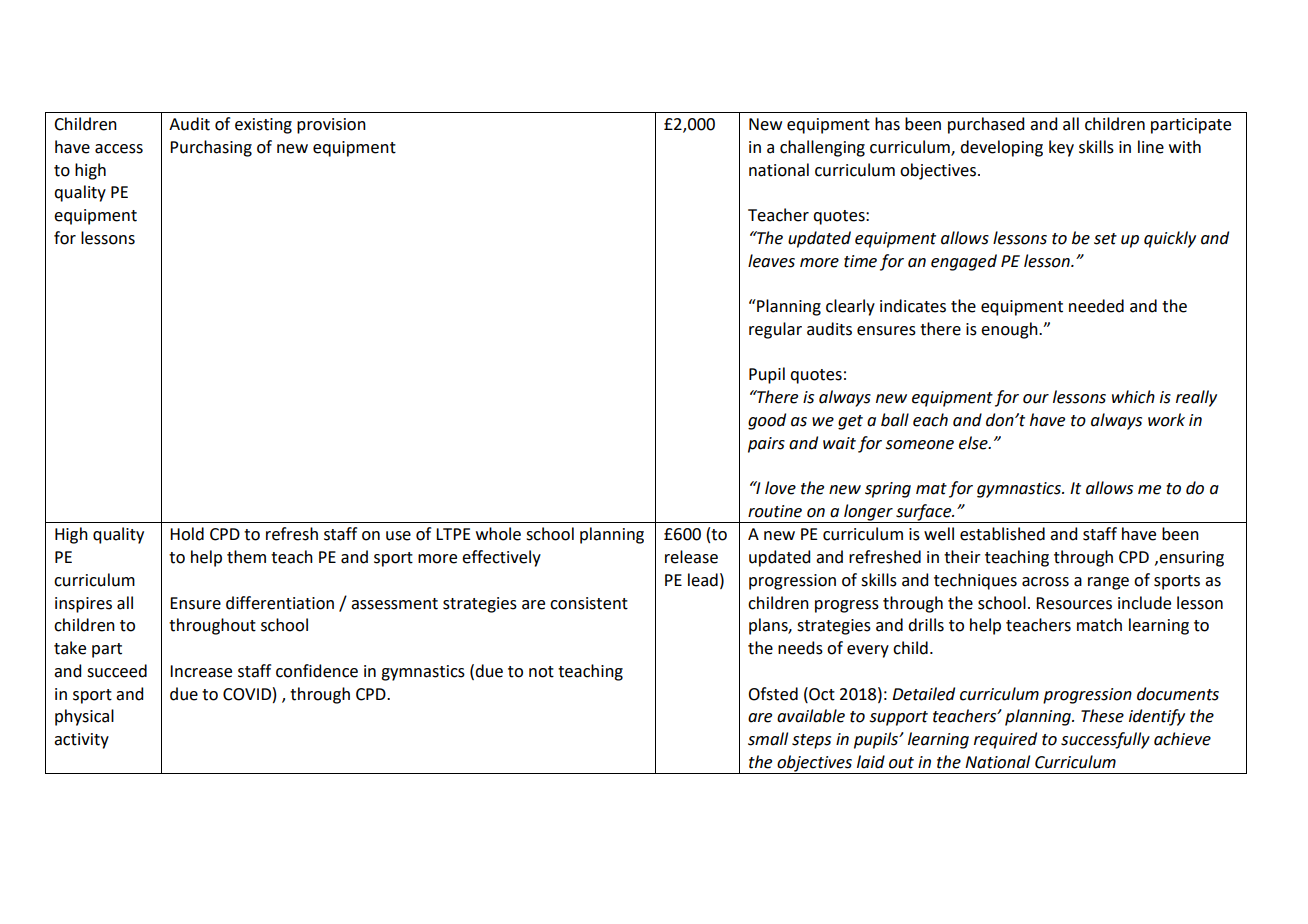  What do you see at coordinates (589, 603) in the screenshot?
I see `consistent` at bounding box center [589, 603].
